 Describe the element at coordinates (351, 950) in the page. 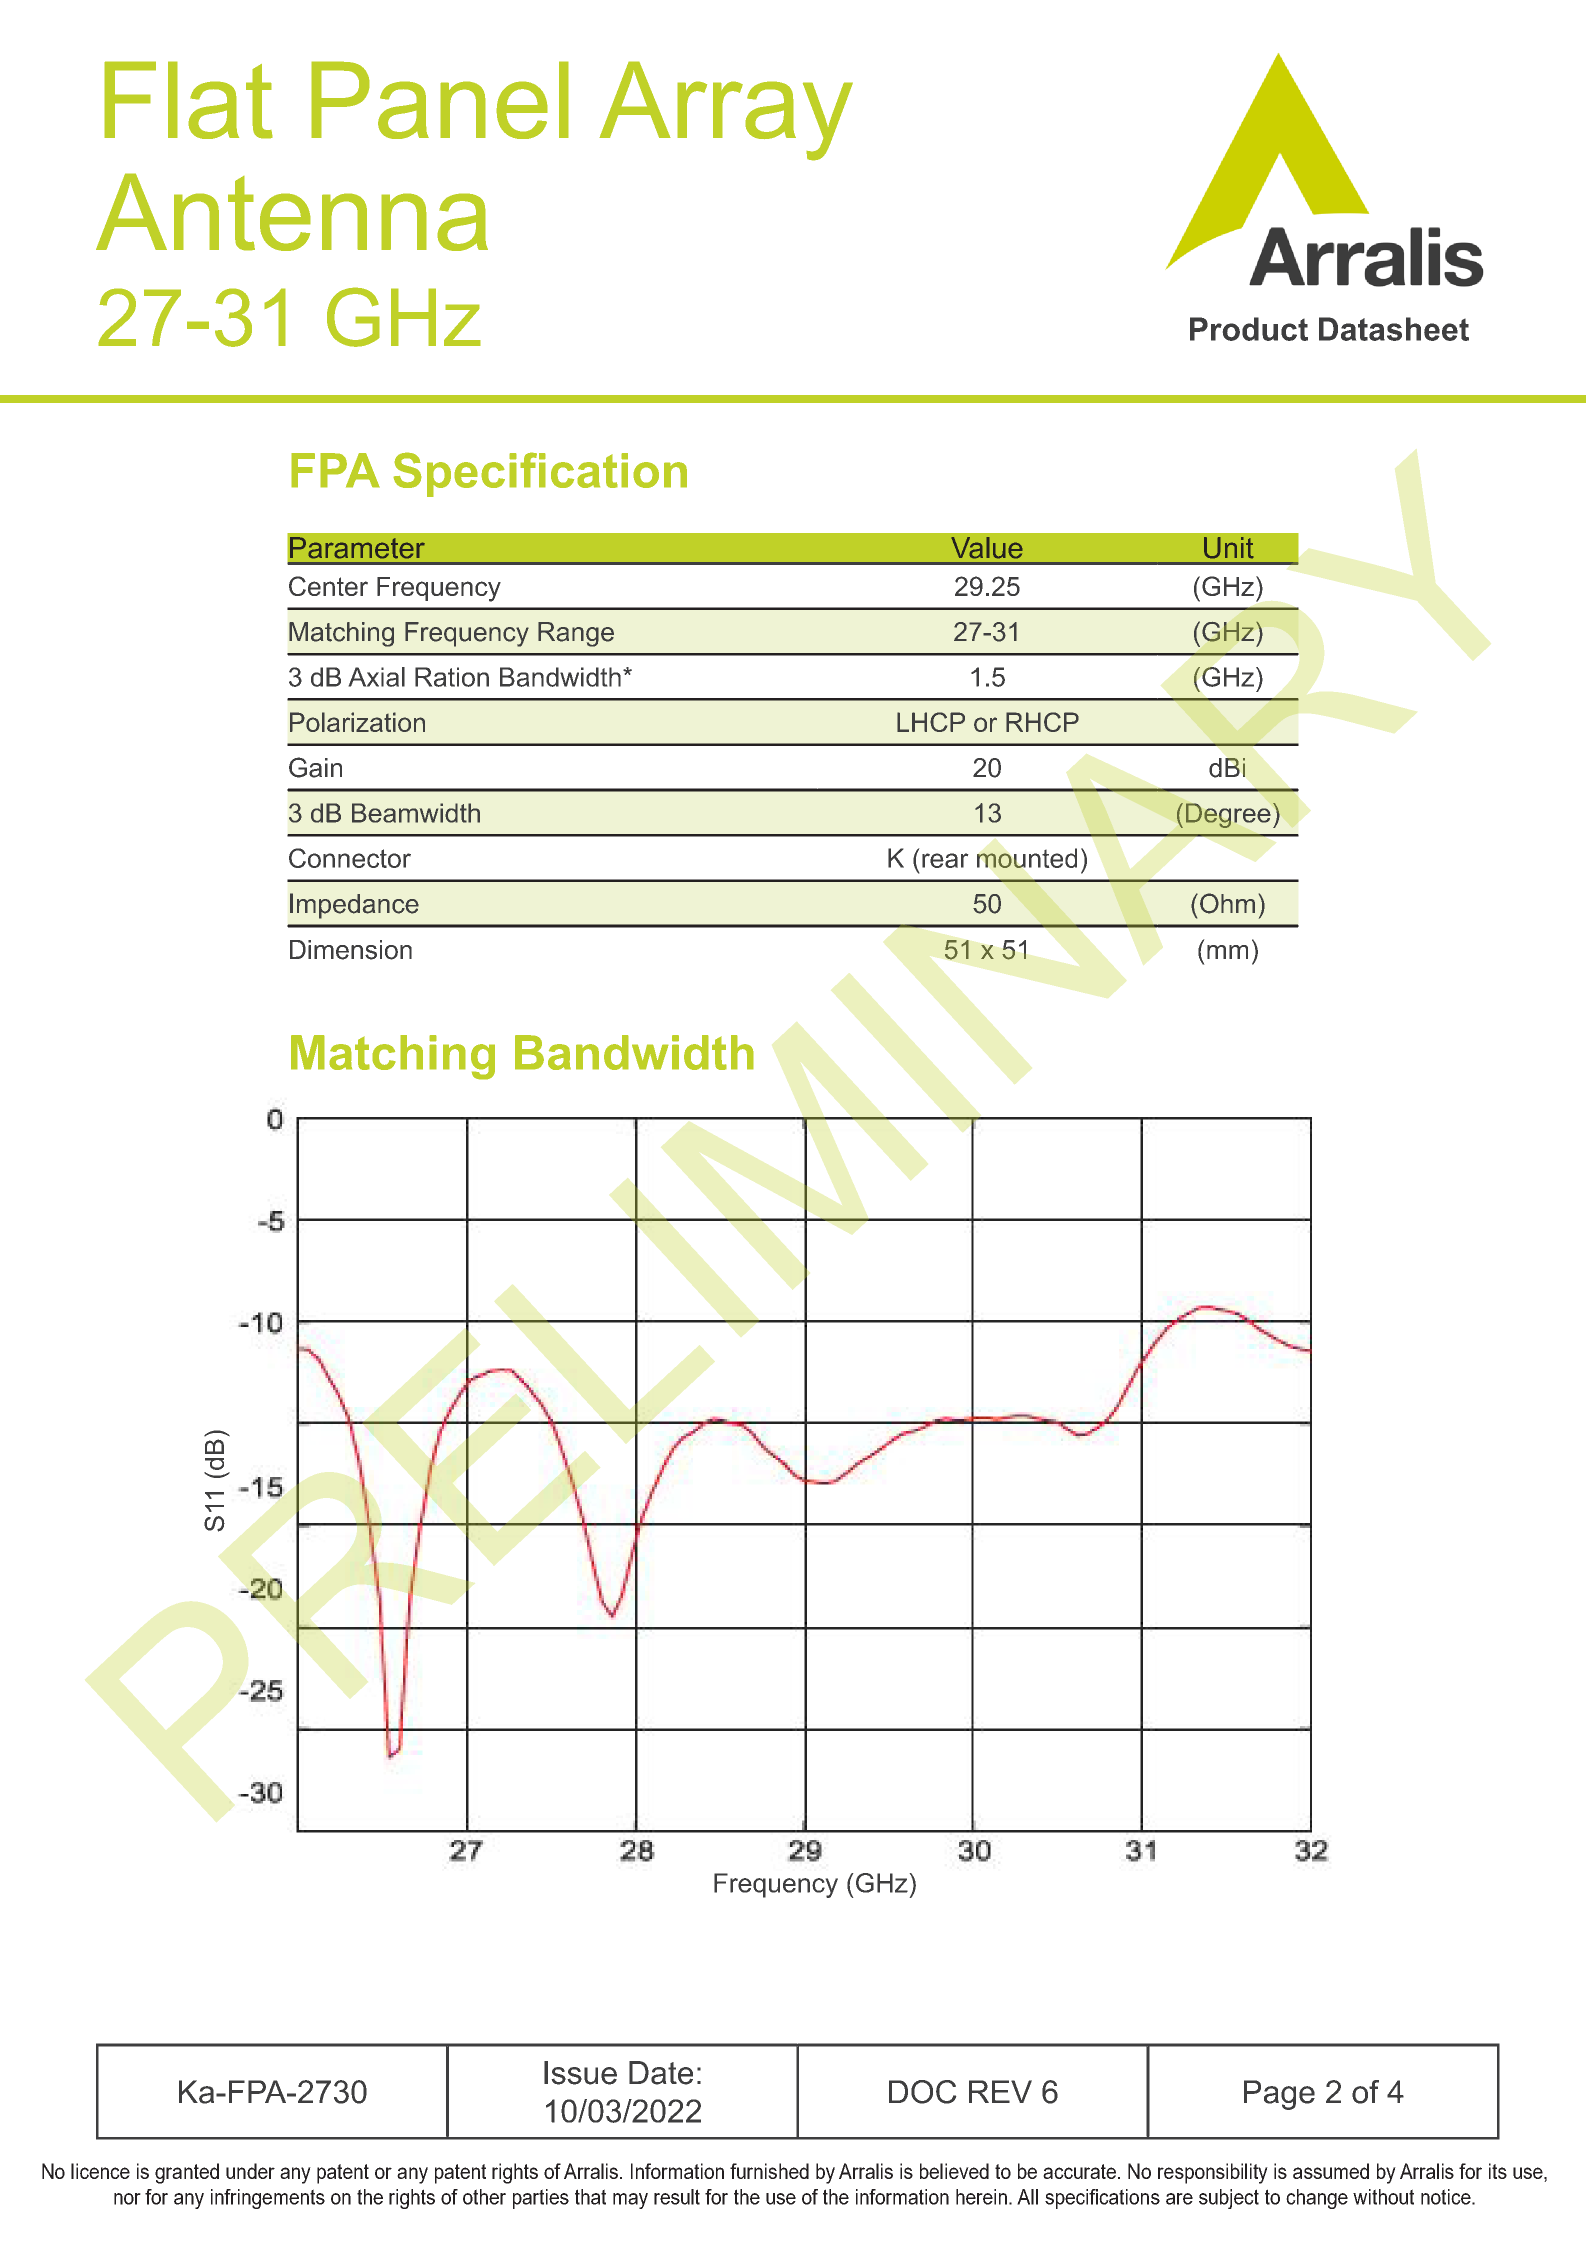

I see `Dimension` at that location.
